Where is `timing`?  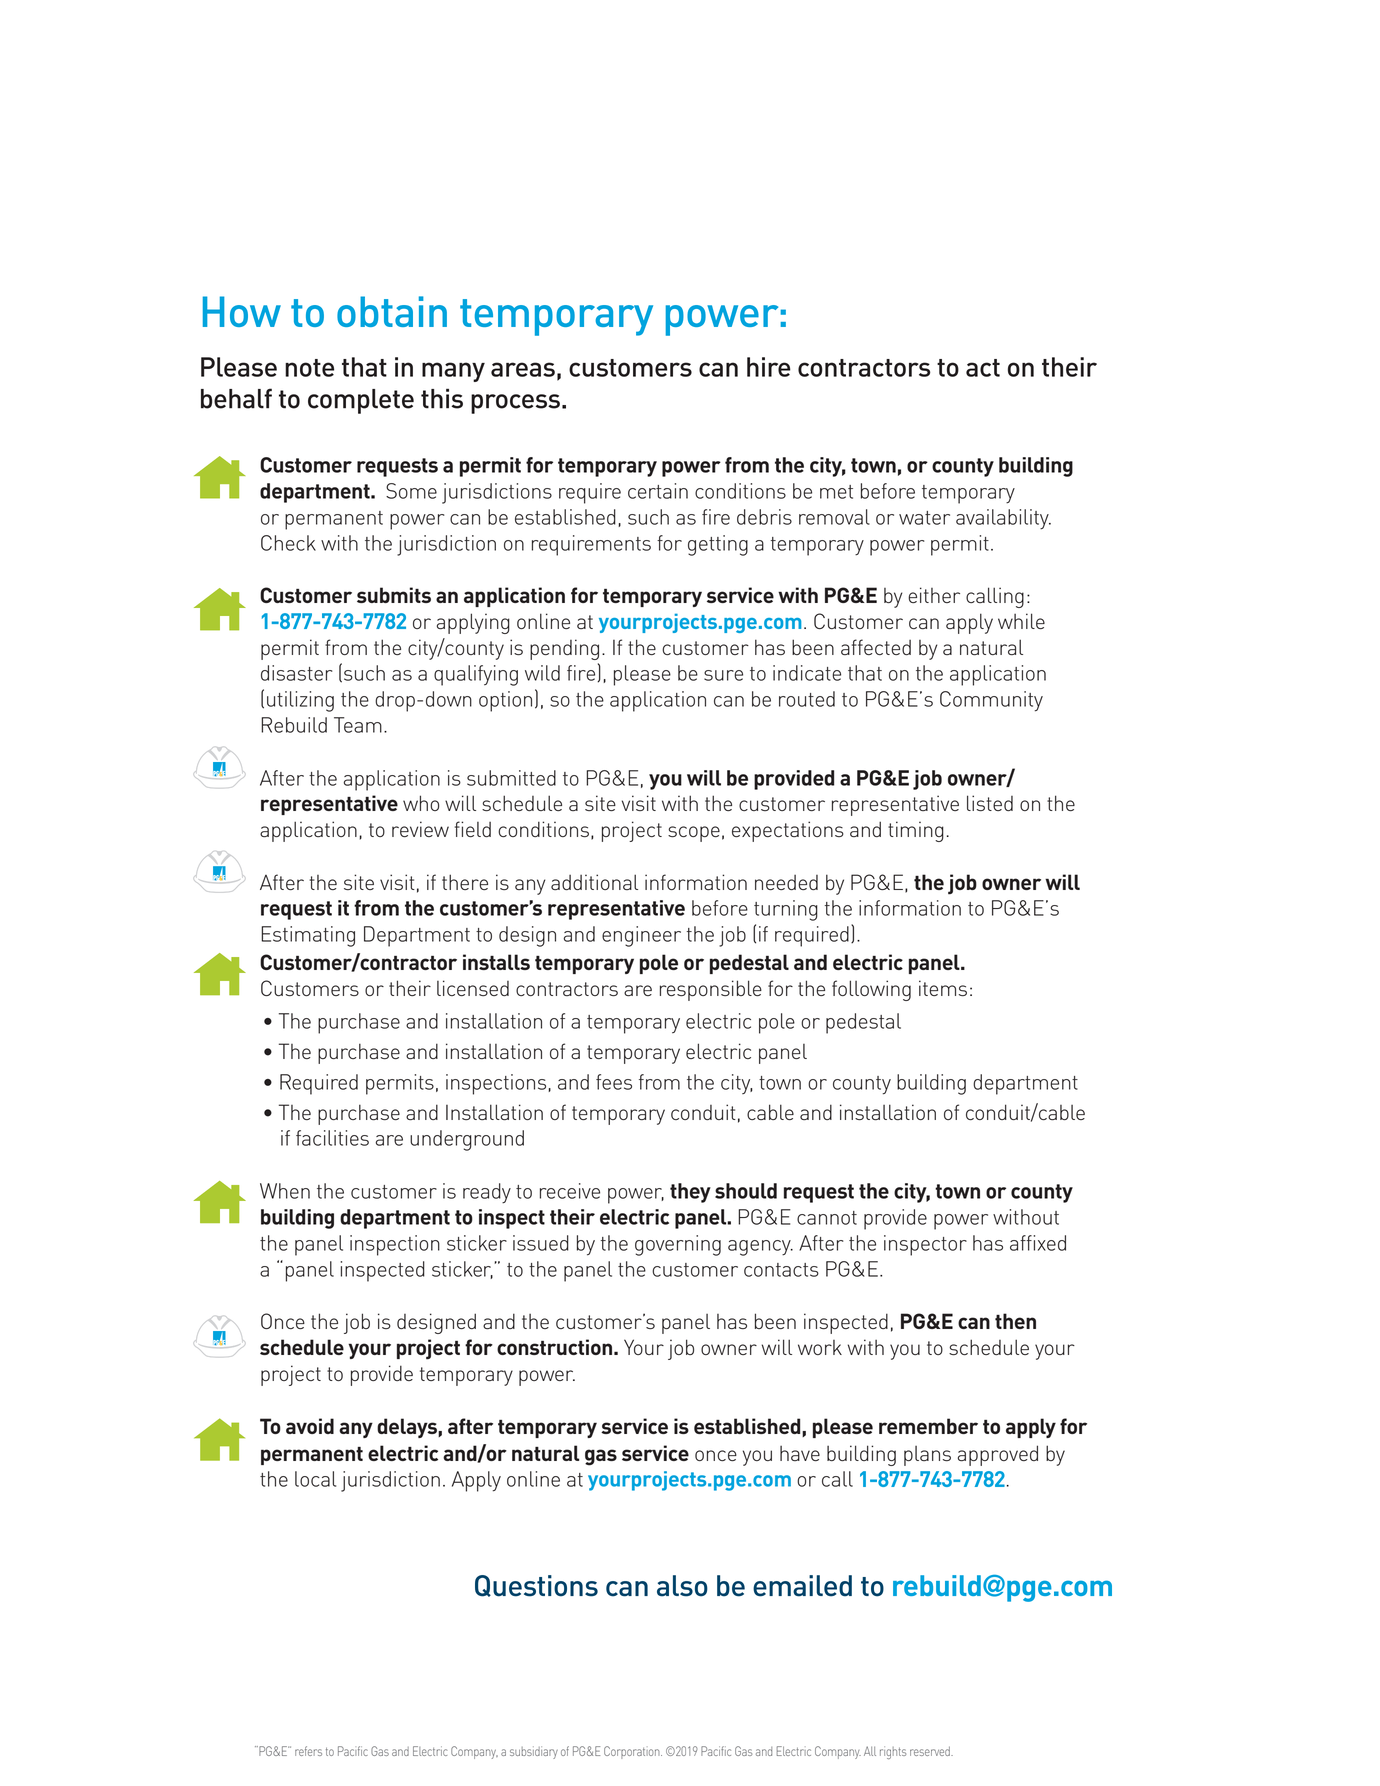 timing is located at coordinates (916, 831).
